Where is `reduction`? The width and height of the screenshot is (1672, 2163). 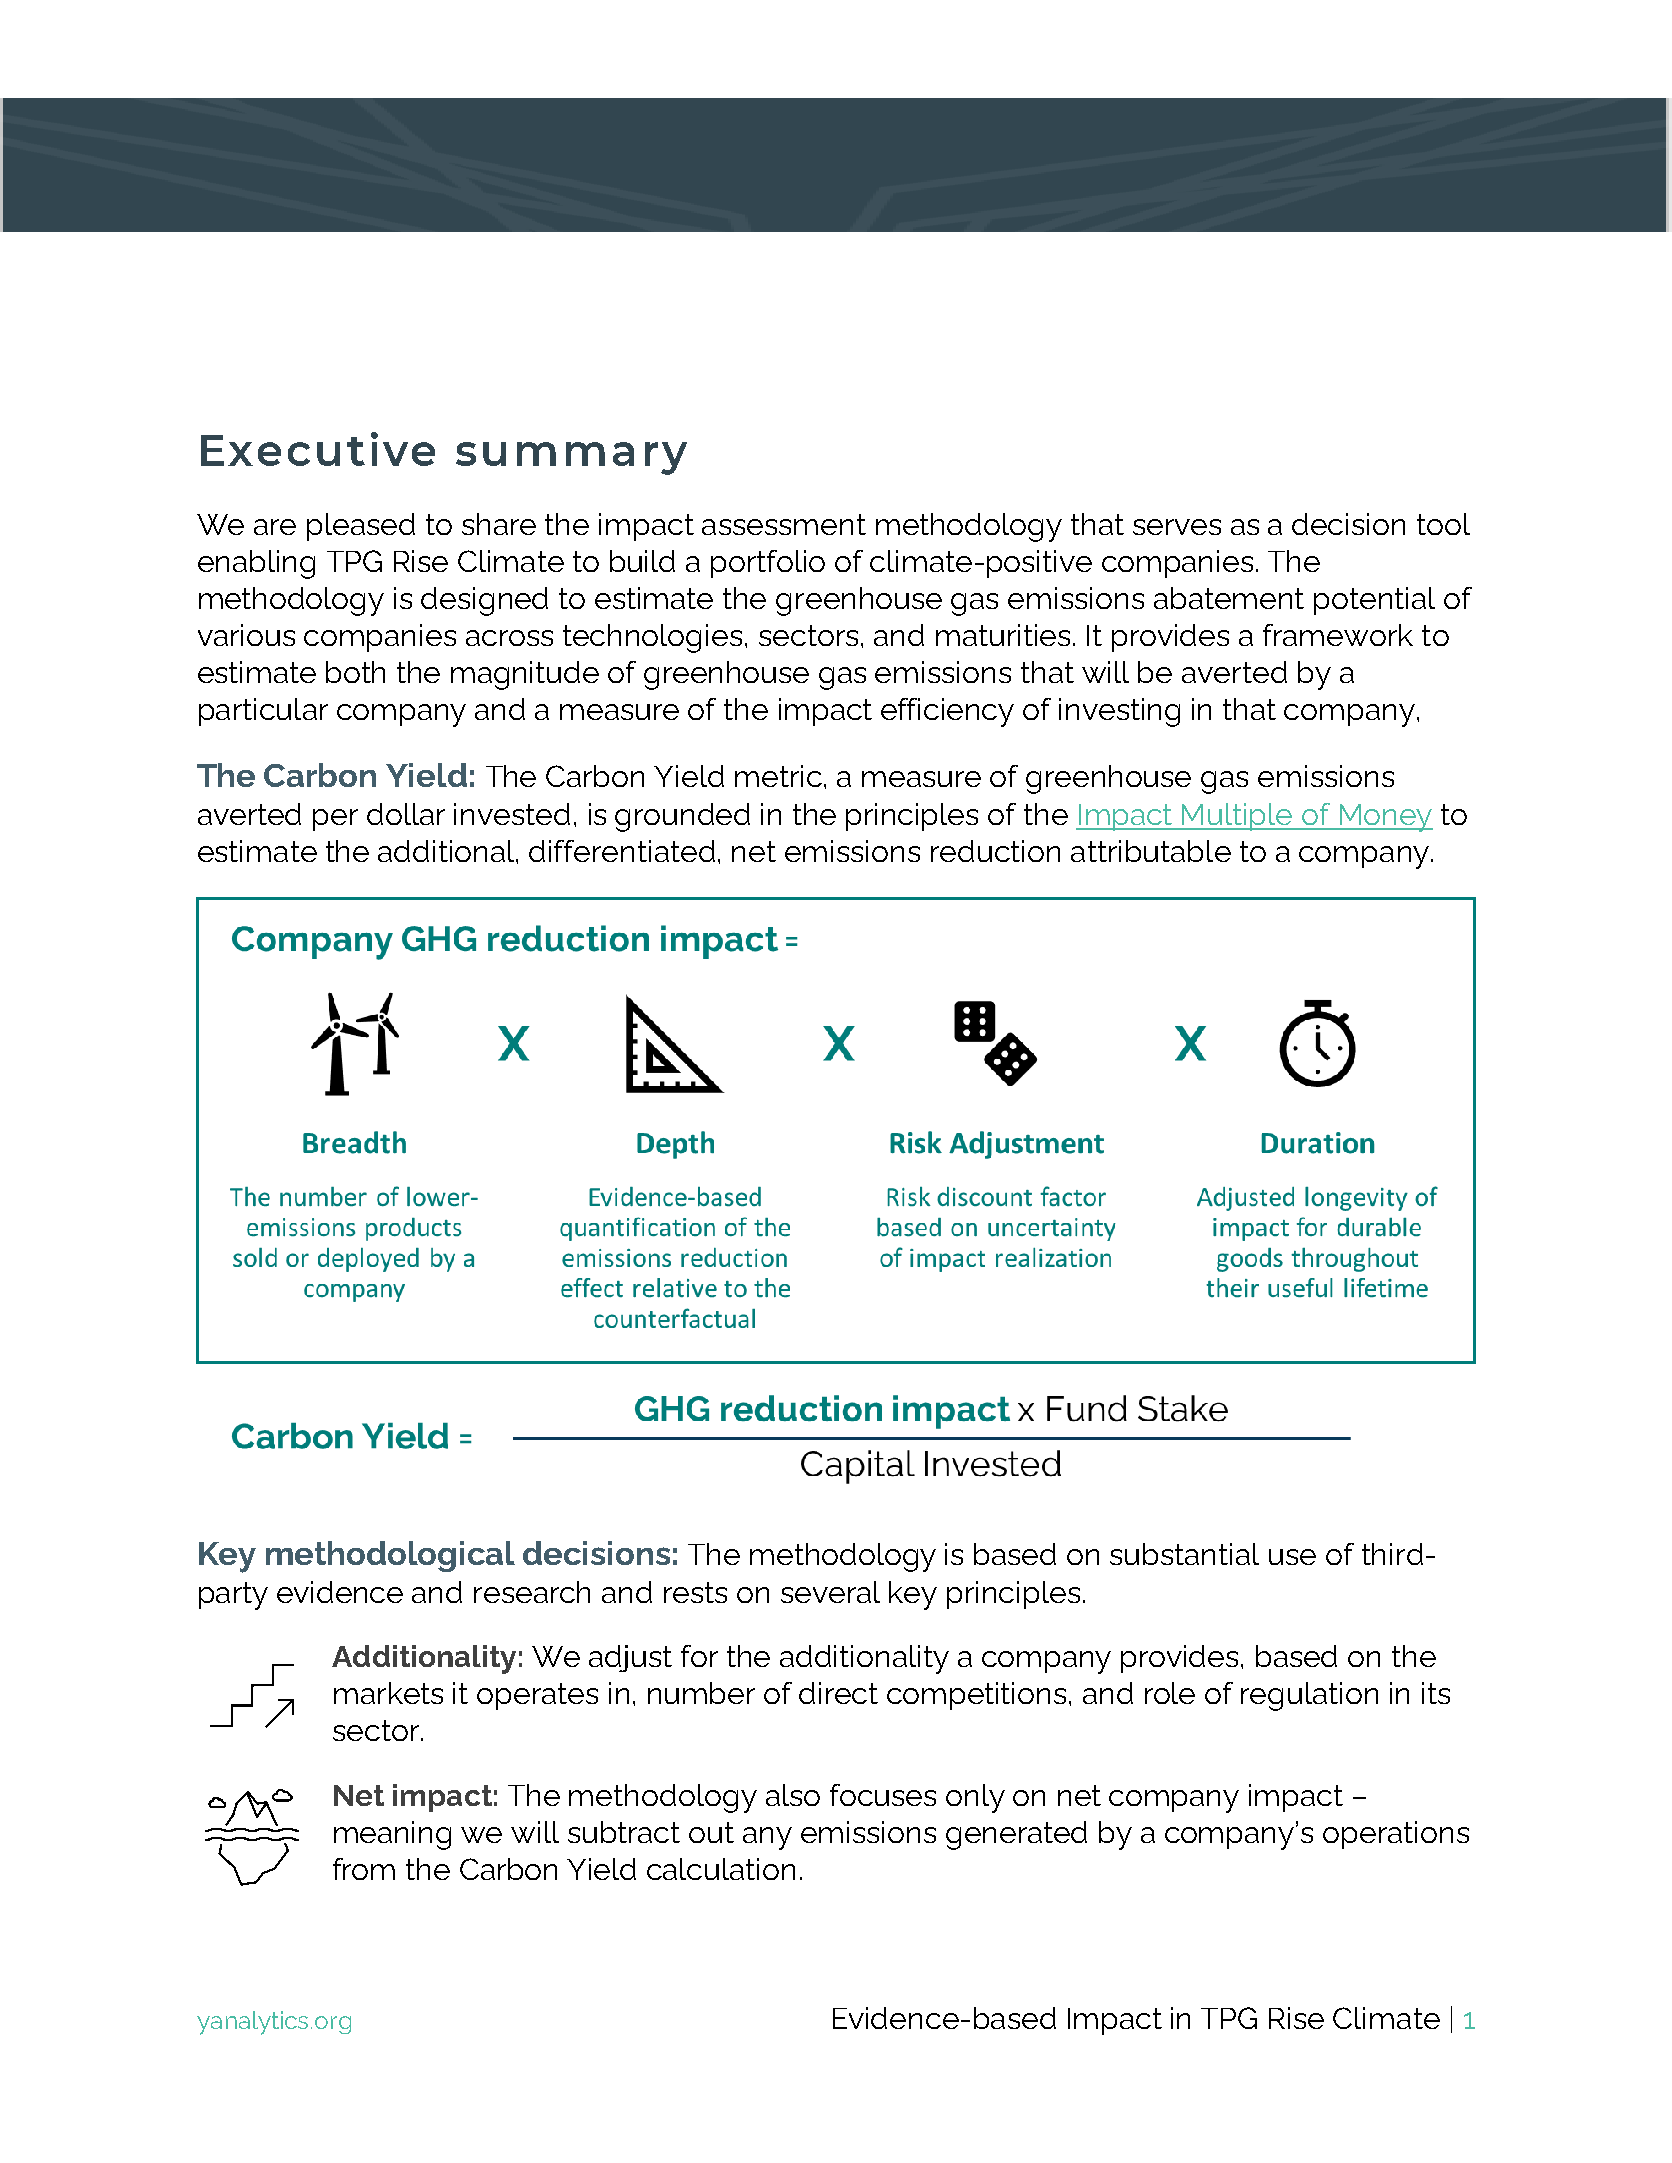 reduction is located at coordinates (995, 851).
